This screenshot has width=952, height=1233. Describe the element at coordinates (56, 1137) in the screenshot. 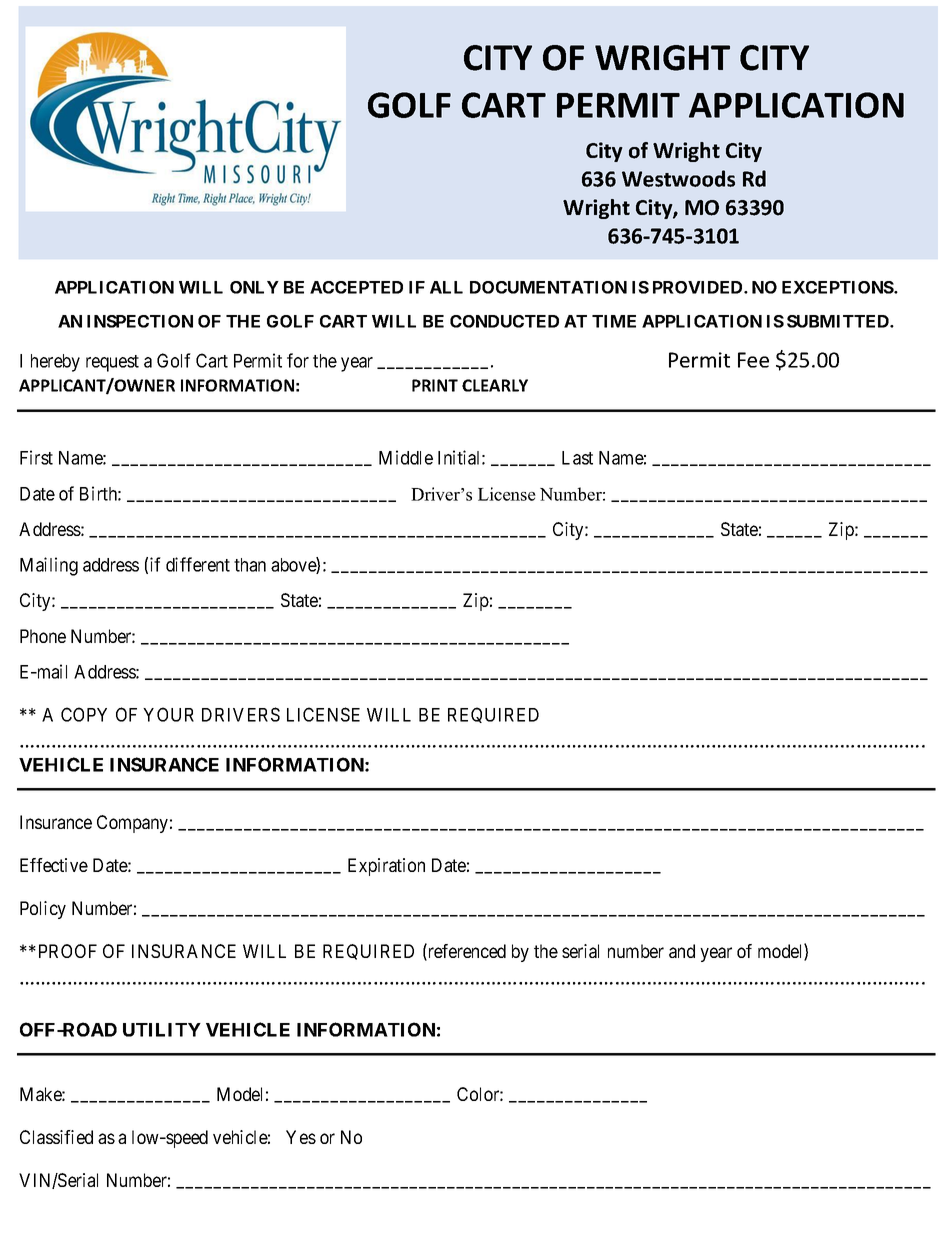

I see `Classified` at that location.
